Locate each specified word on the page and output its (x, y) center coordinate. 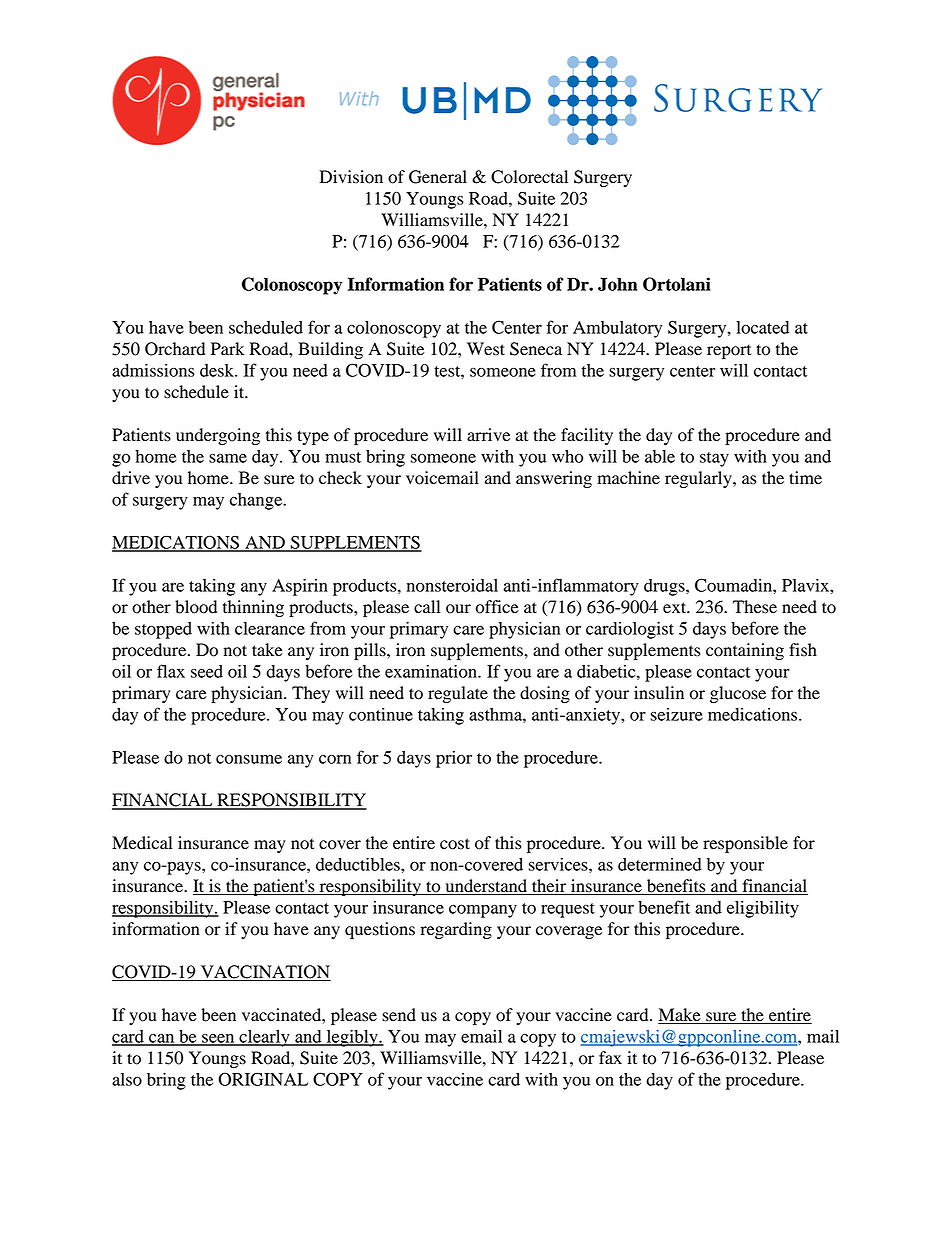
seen (218, 1039)
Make (680, 1016)
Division (351, 177)
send (399, 1015)
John (618, 284)
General (438, 177)
